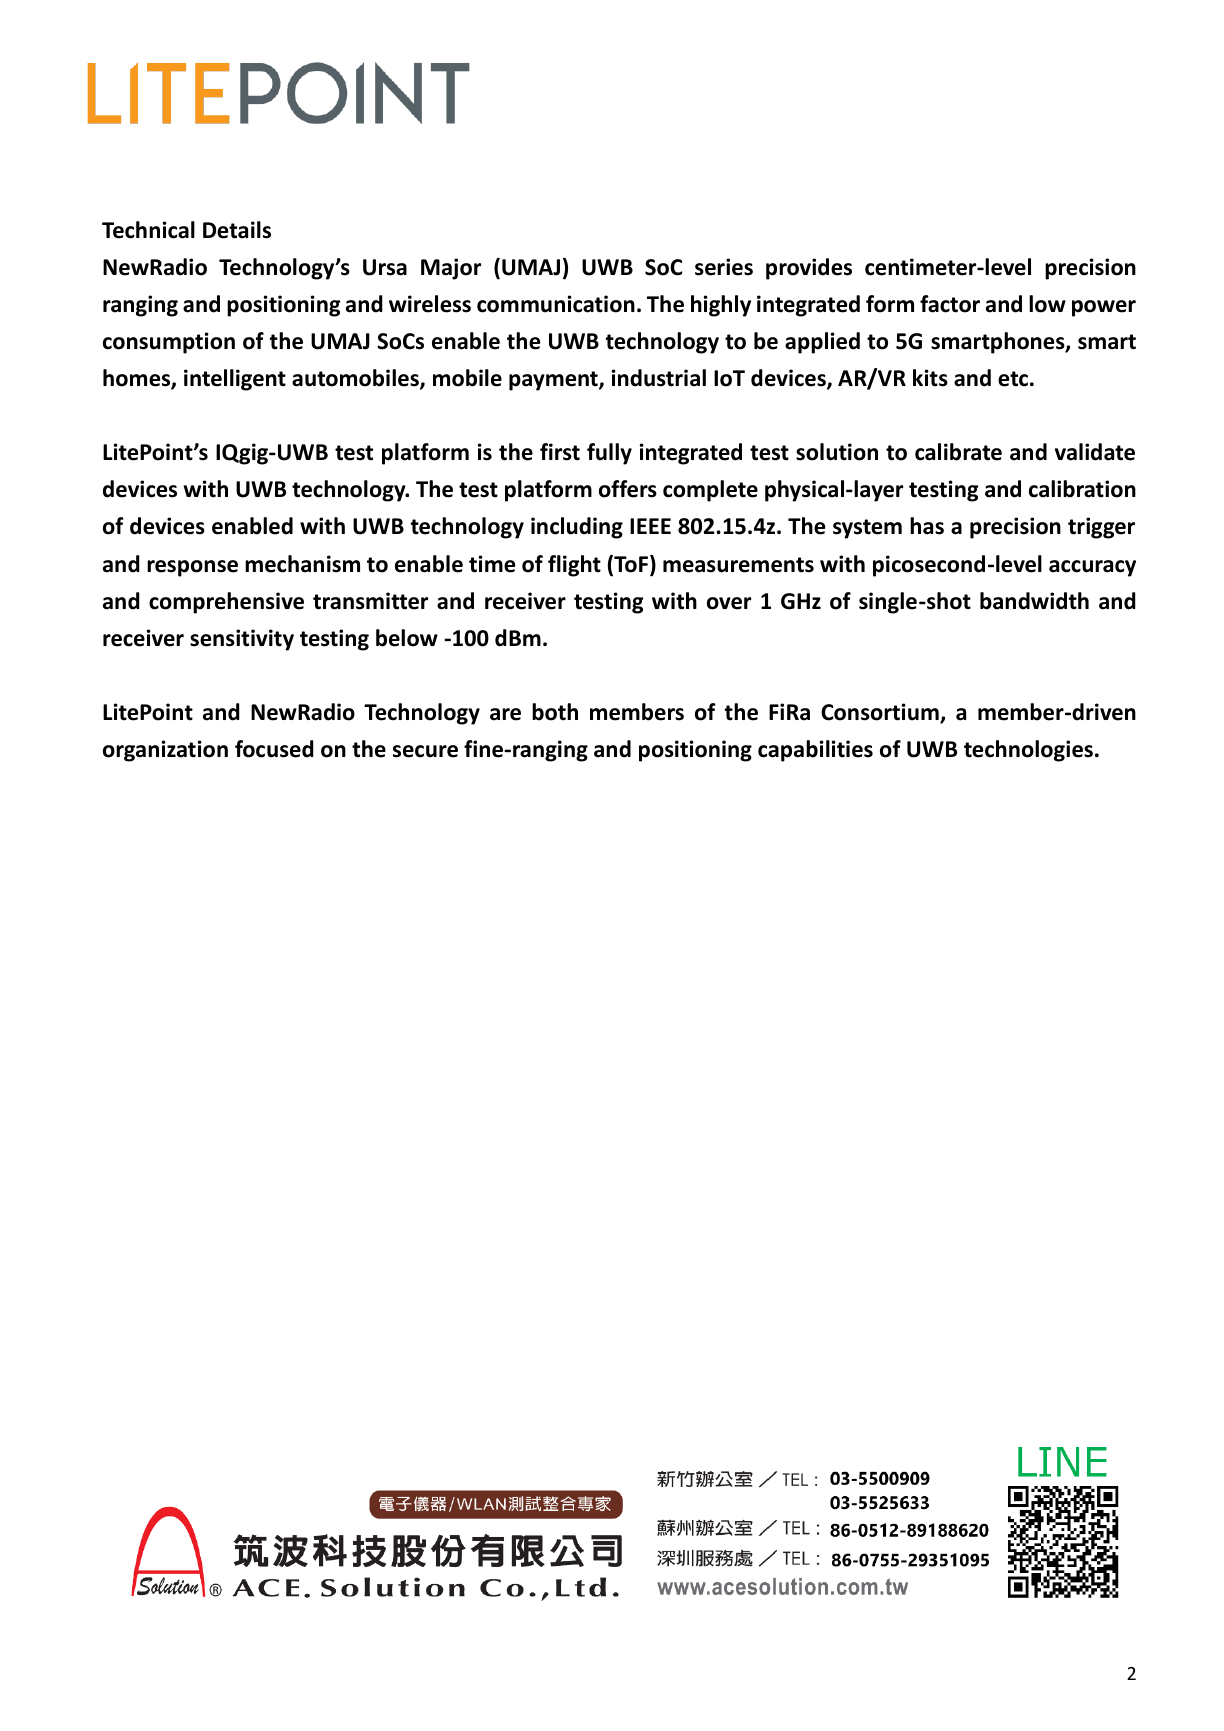  I want to click on provides, so click(809, 269).
